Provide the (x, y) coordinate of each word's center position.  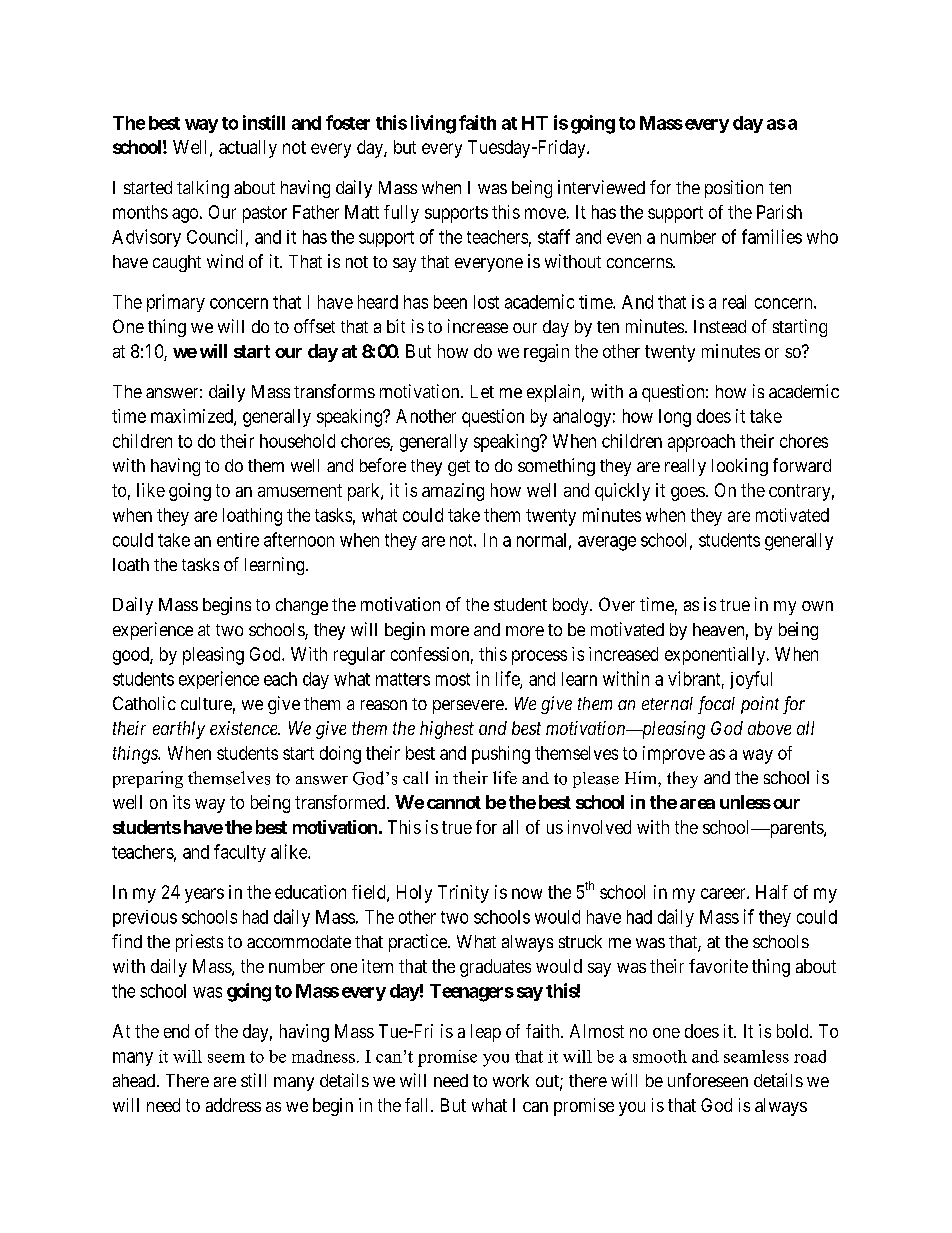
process (539, 657)
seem (226, 1058)
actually (248, 149)
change (302, 606)
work (511, 1080)
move (545, 213)
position (734, 189)
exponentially (716, 656)
